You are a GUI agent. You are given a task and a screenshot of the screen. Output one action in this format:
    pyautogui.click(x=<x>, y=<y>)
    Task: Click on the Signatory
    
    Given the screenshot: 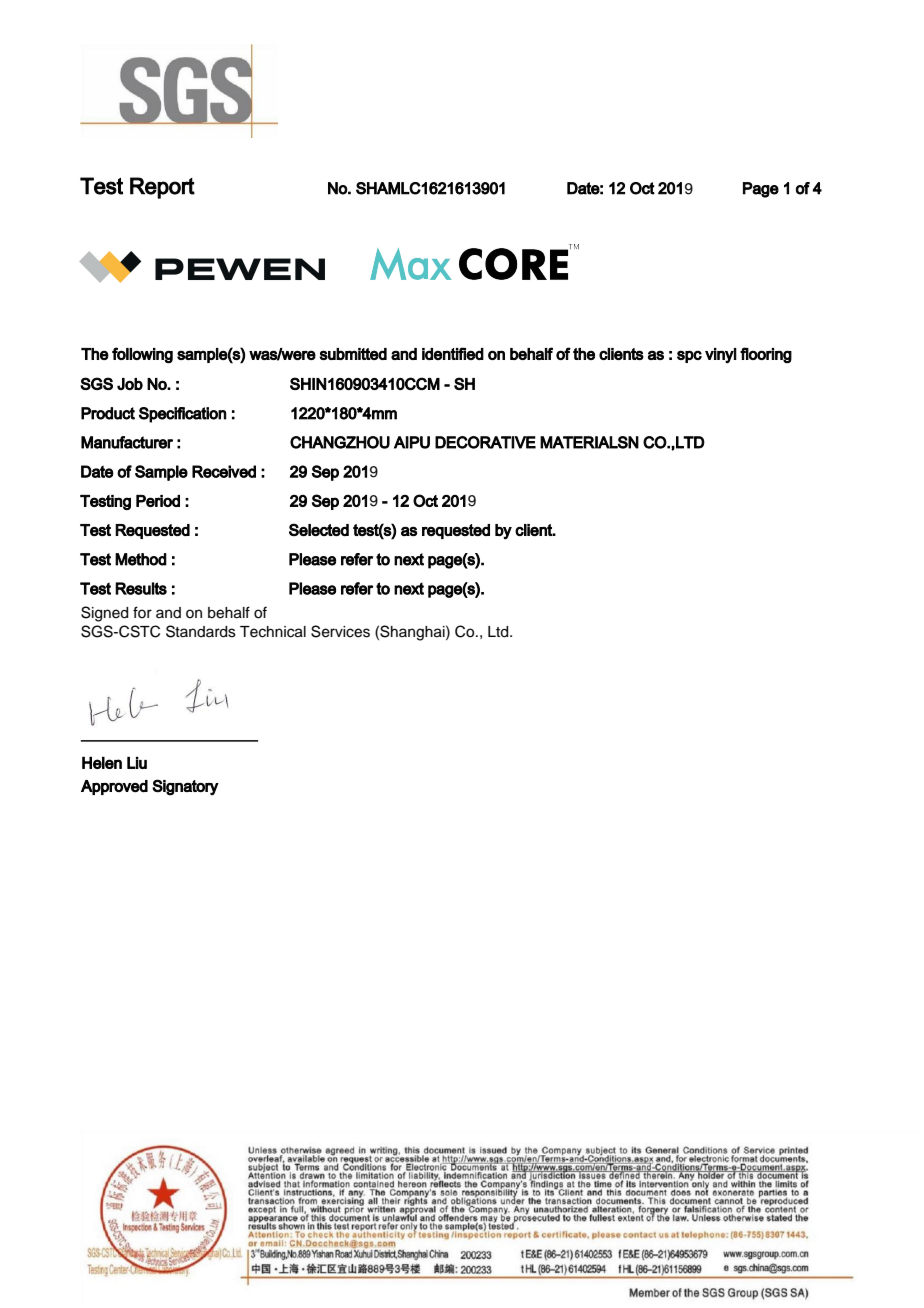 What is the action you would take?
    pyautogui.click(x=185, y=787)
